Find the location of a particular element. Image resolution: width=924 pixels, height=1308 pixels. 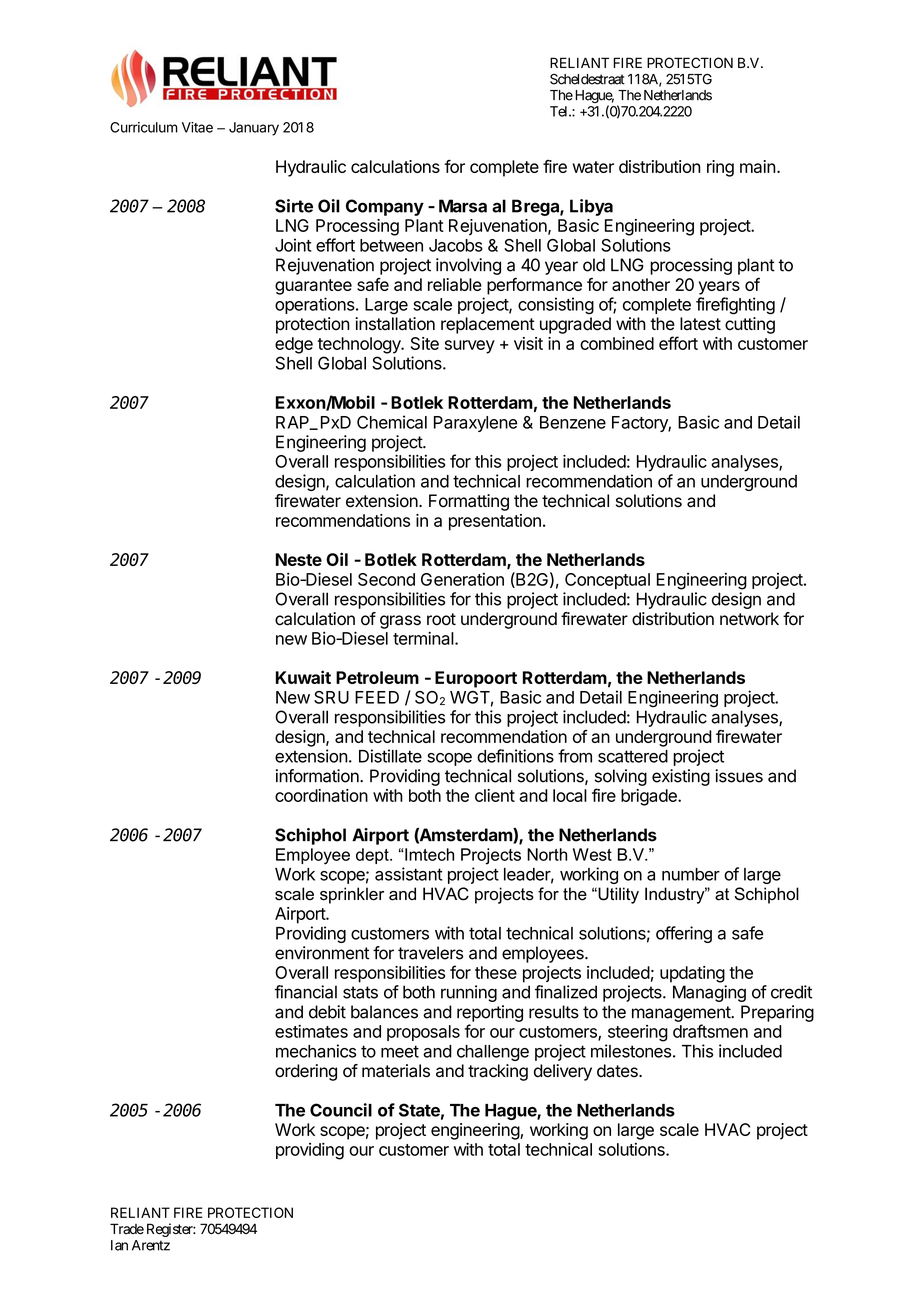

Company is located at coordinates (385, 207).
